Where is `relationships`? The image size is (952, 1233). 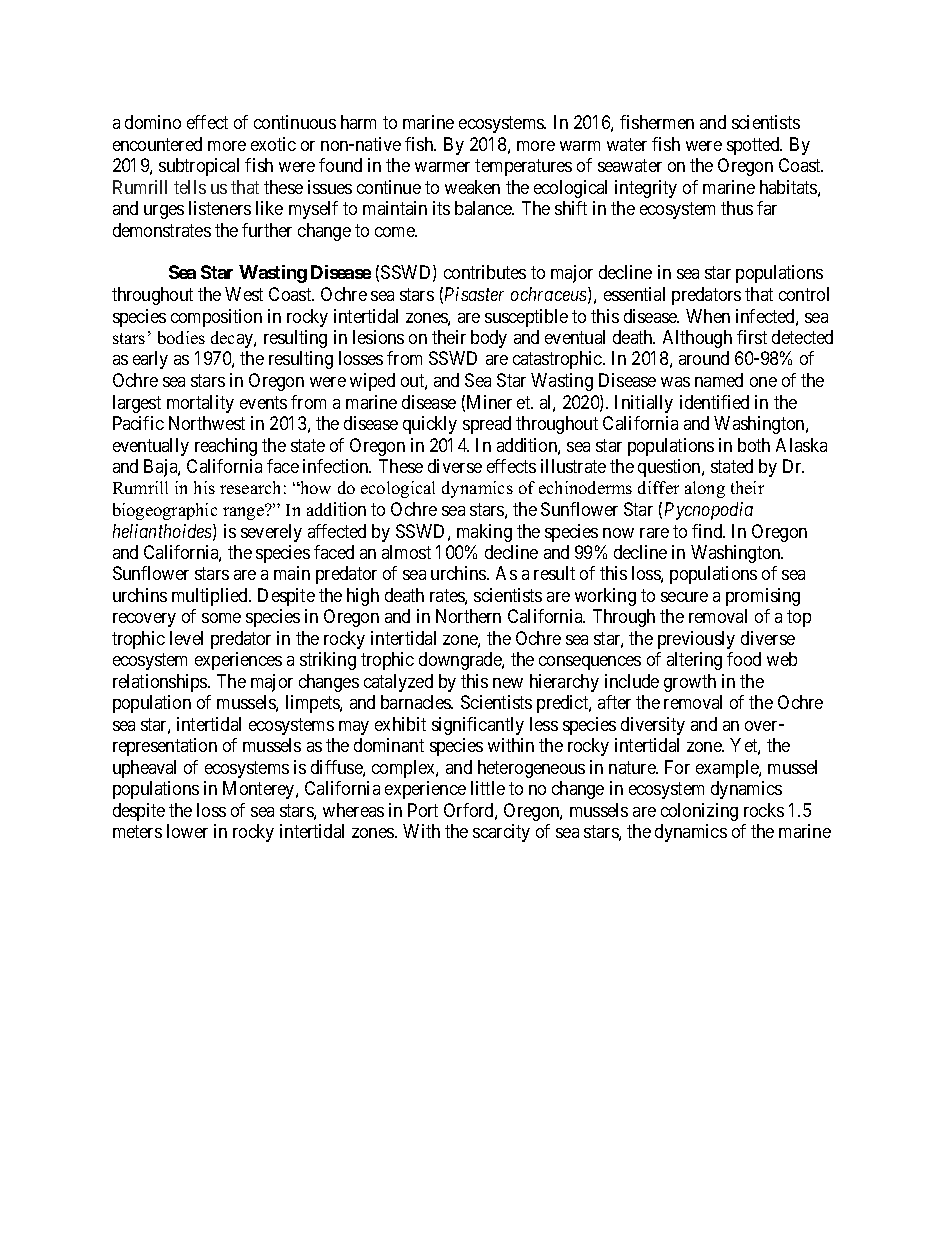 relationships is located at coordinates (161, 683).
